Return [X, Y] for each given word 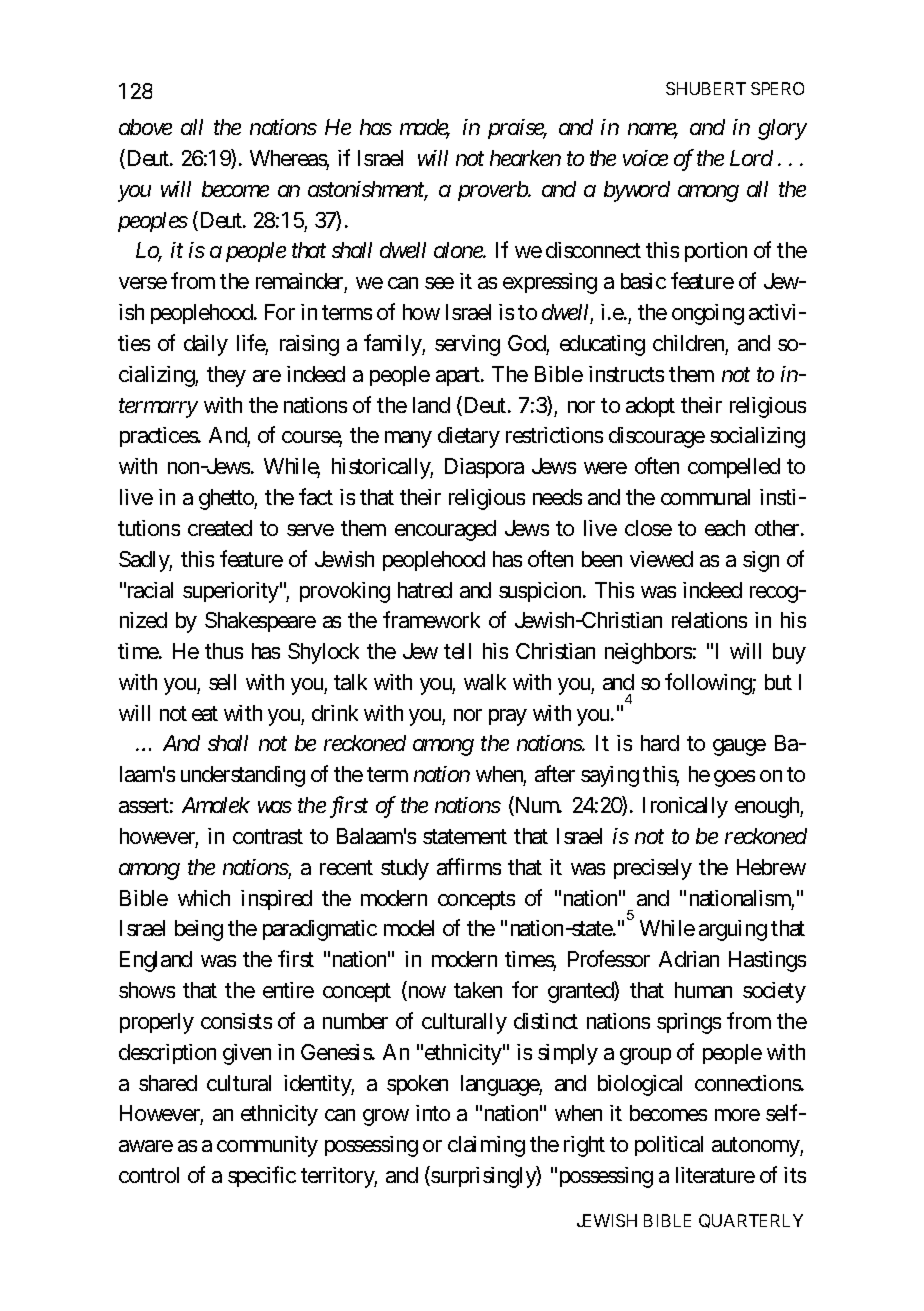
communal [705, 497]
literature [715, 1175]
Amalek [216, 805]
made [424, 128]
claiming [486, 1146]
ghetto [227, 499]
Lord [751, 158]
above [145, 127]
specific [262, 1176]
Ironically [685, 807]
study [405, 869]
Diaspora [484, 468]
